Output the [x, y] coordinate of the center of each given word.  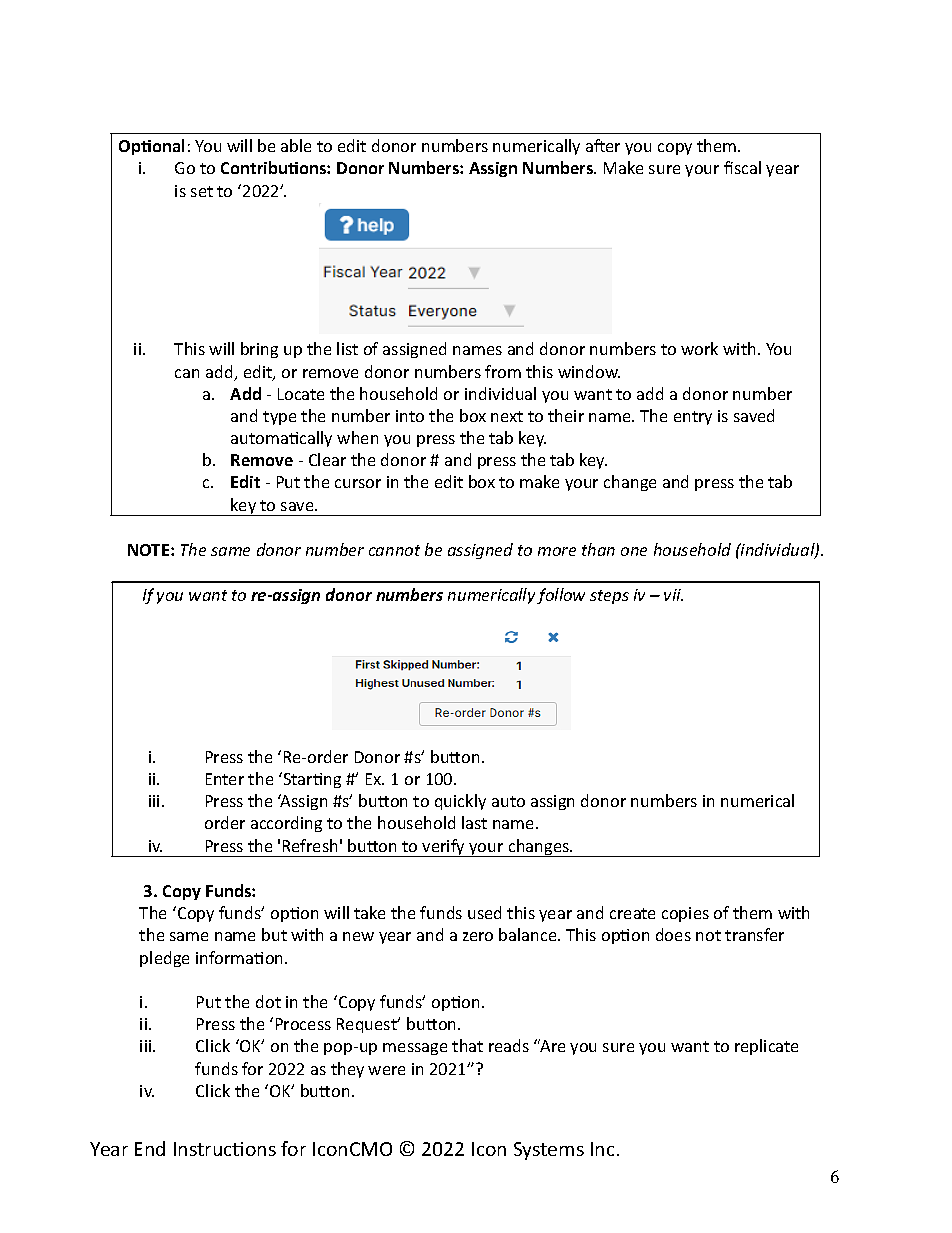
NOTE [150, 550]
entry [693, 418]
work [699, 348]
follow [561, 596]
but [274, 934]
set [202, 191]
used [484, 912]
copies [685, 914]
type [279, 418]
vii [673, 595]
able [296, 145]
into [410, 416]
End [150, 1148]
